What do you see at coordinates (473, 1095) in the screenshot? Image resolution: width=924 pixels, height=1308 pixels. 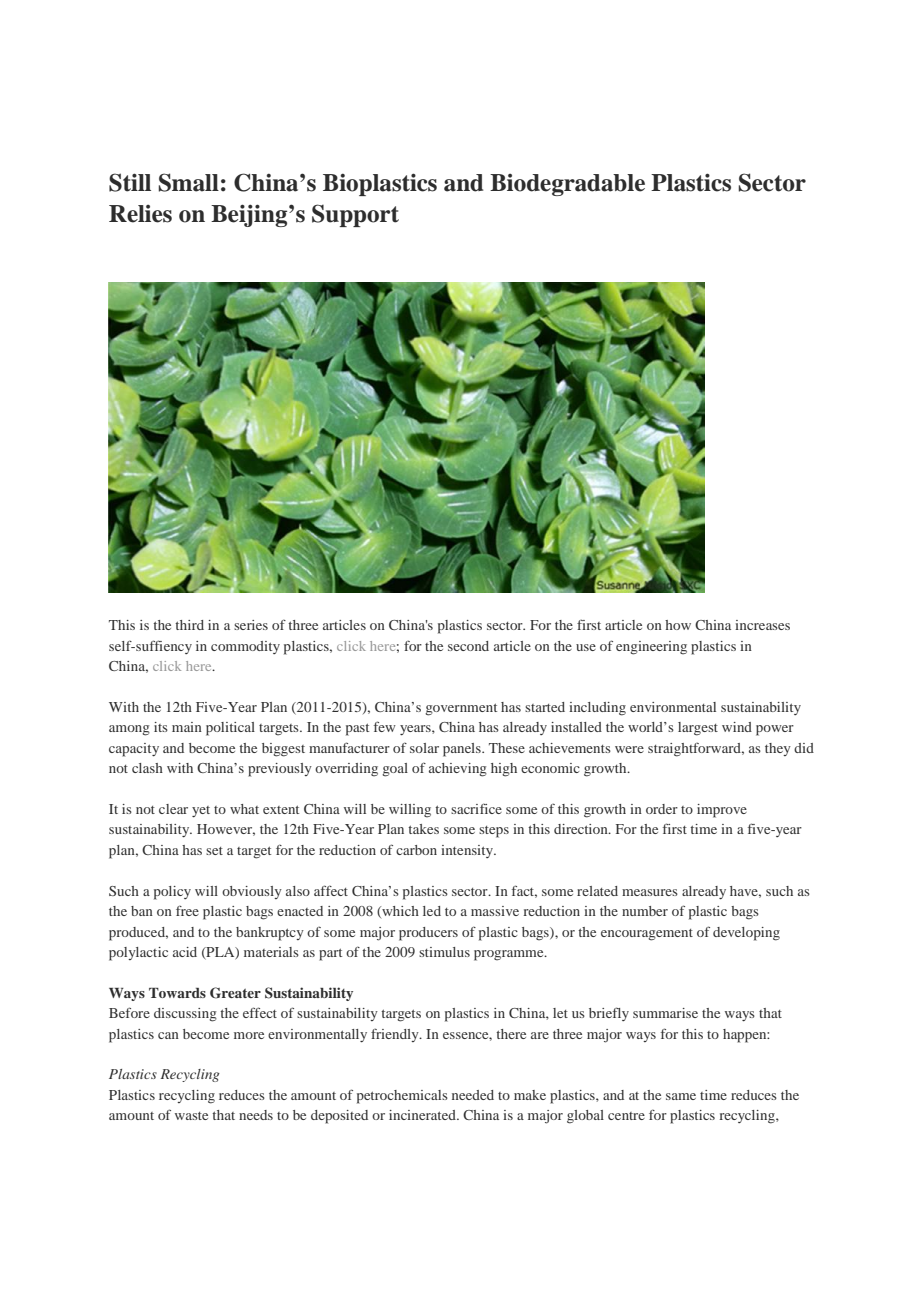 I see `needed` at bounding box center [473, 1095].
